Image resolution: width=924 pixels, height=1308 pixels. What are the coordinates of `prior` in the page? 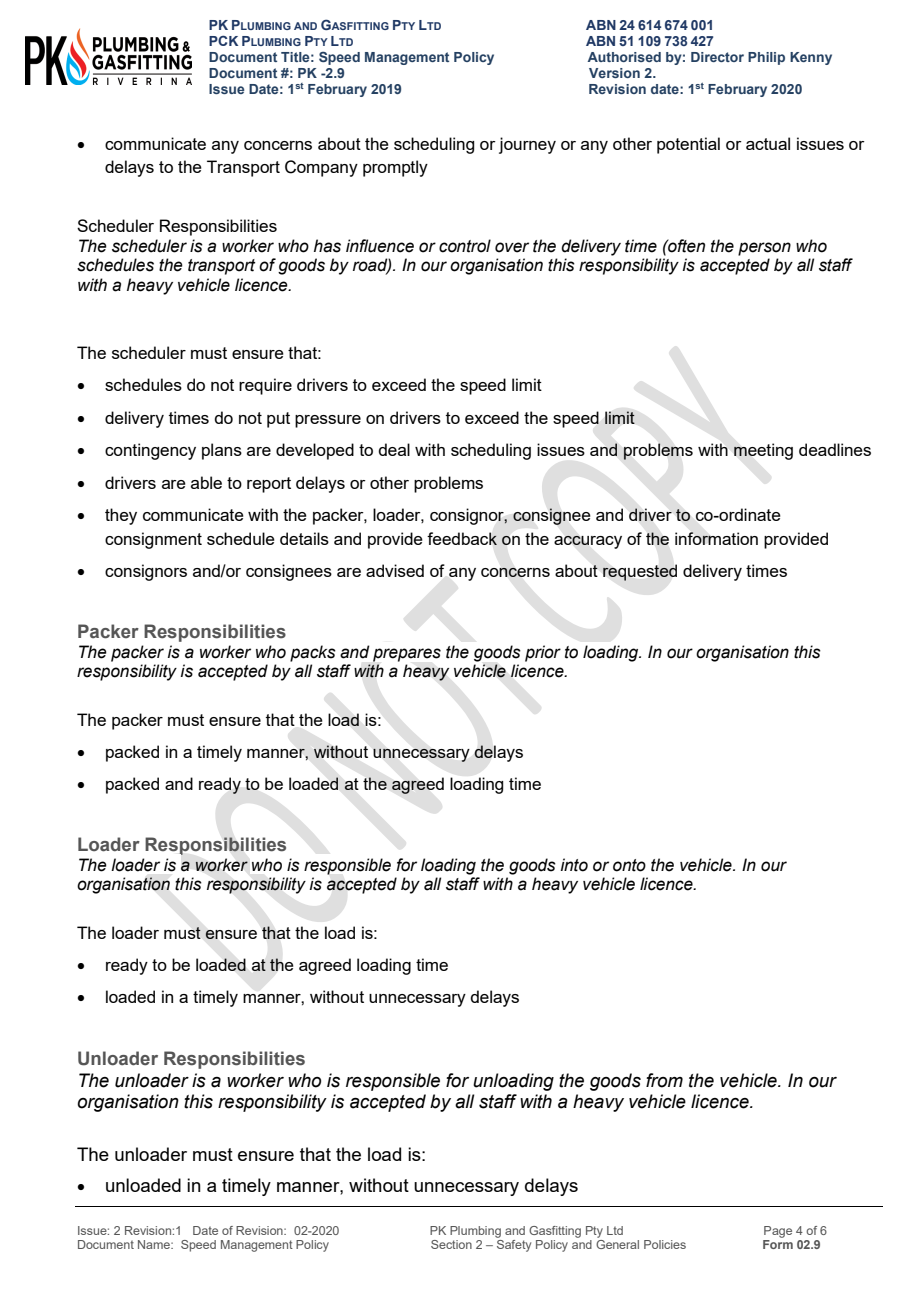 It's located at (543, 653).
